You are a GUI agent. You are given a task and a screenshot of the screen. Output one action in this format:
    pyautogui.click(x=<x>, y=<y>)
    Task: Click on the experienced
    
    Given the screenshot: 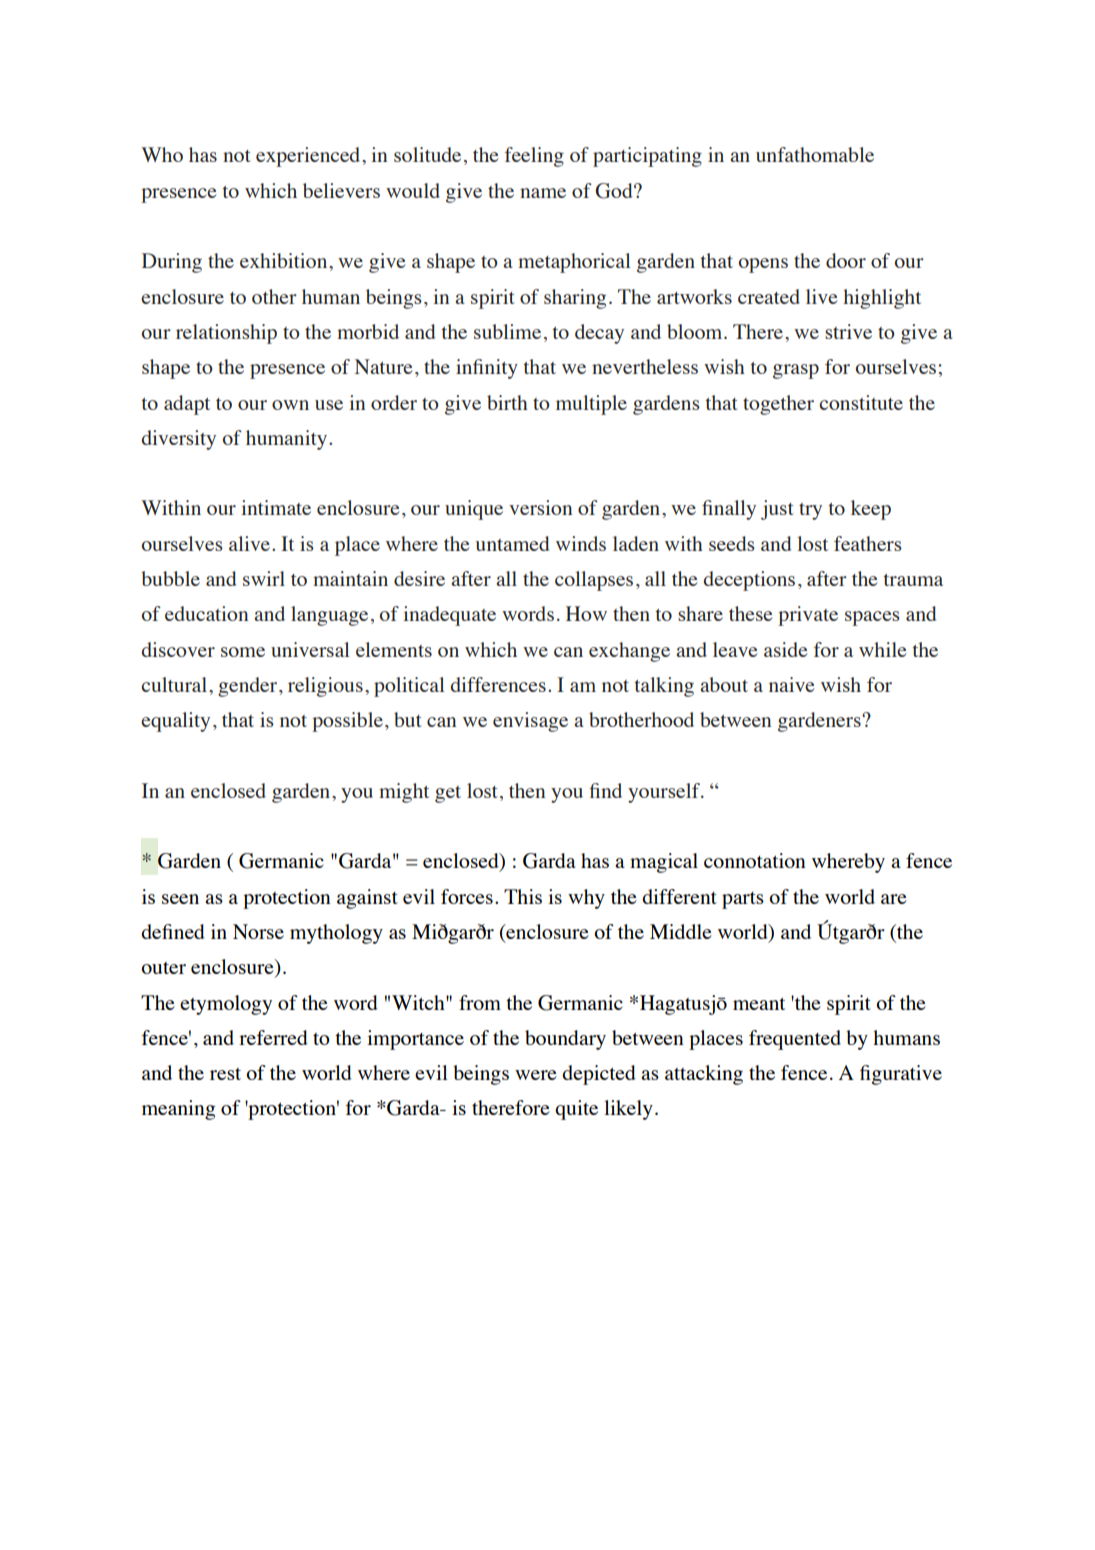 What is the action you would take?
    pyautogui.click(x=309, y=157)
